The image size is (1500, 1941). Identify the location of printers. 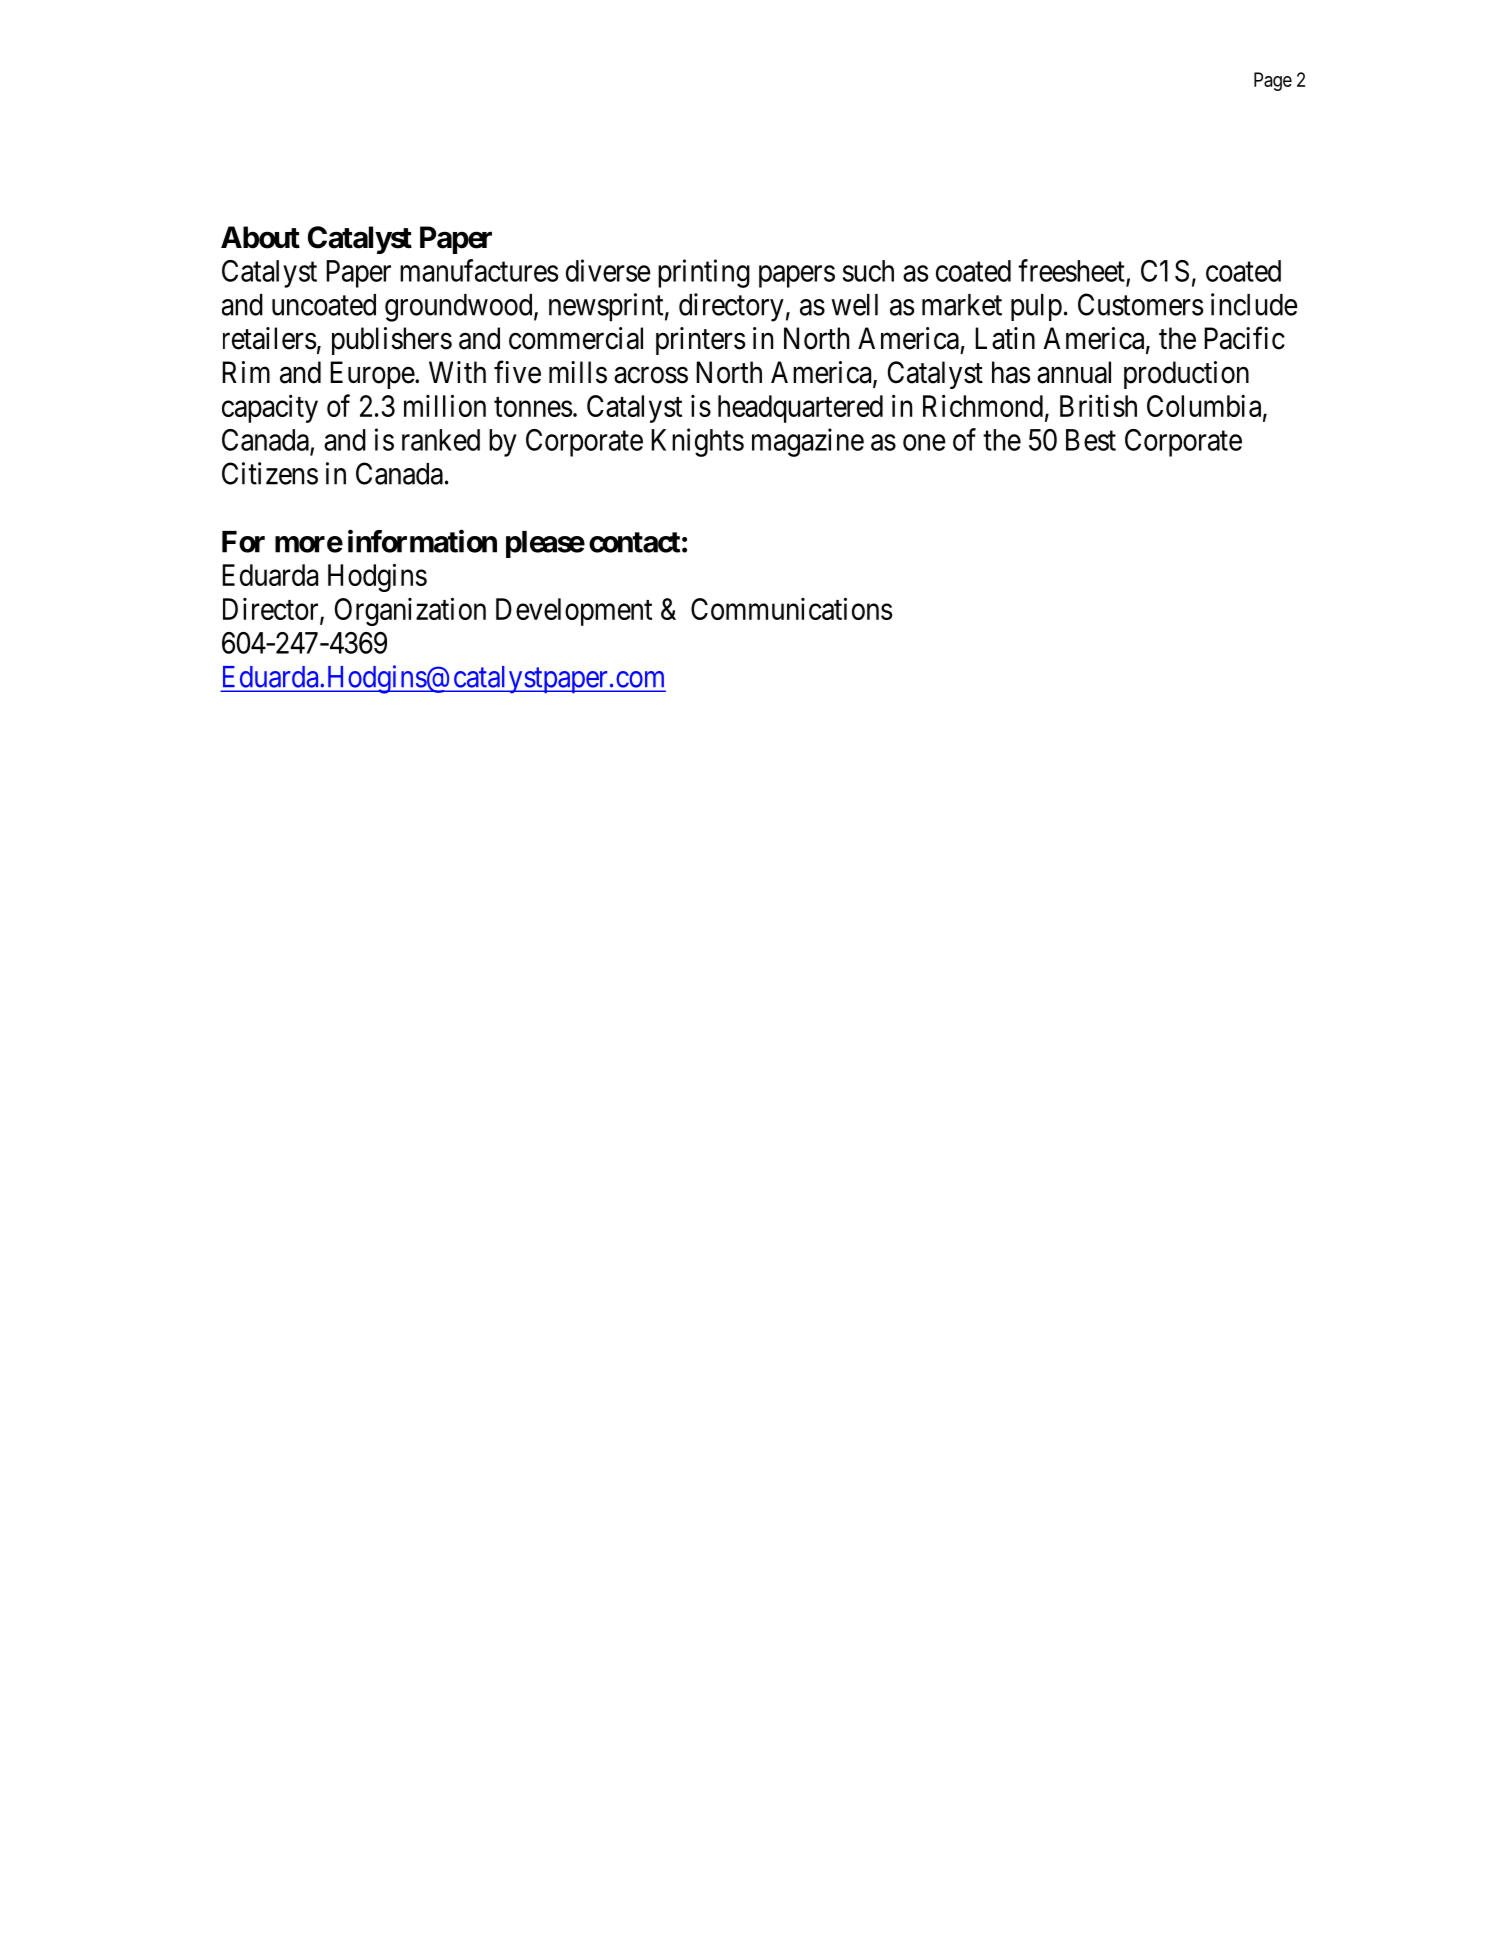
(700, 341).
